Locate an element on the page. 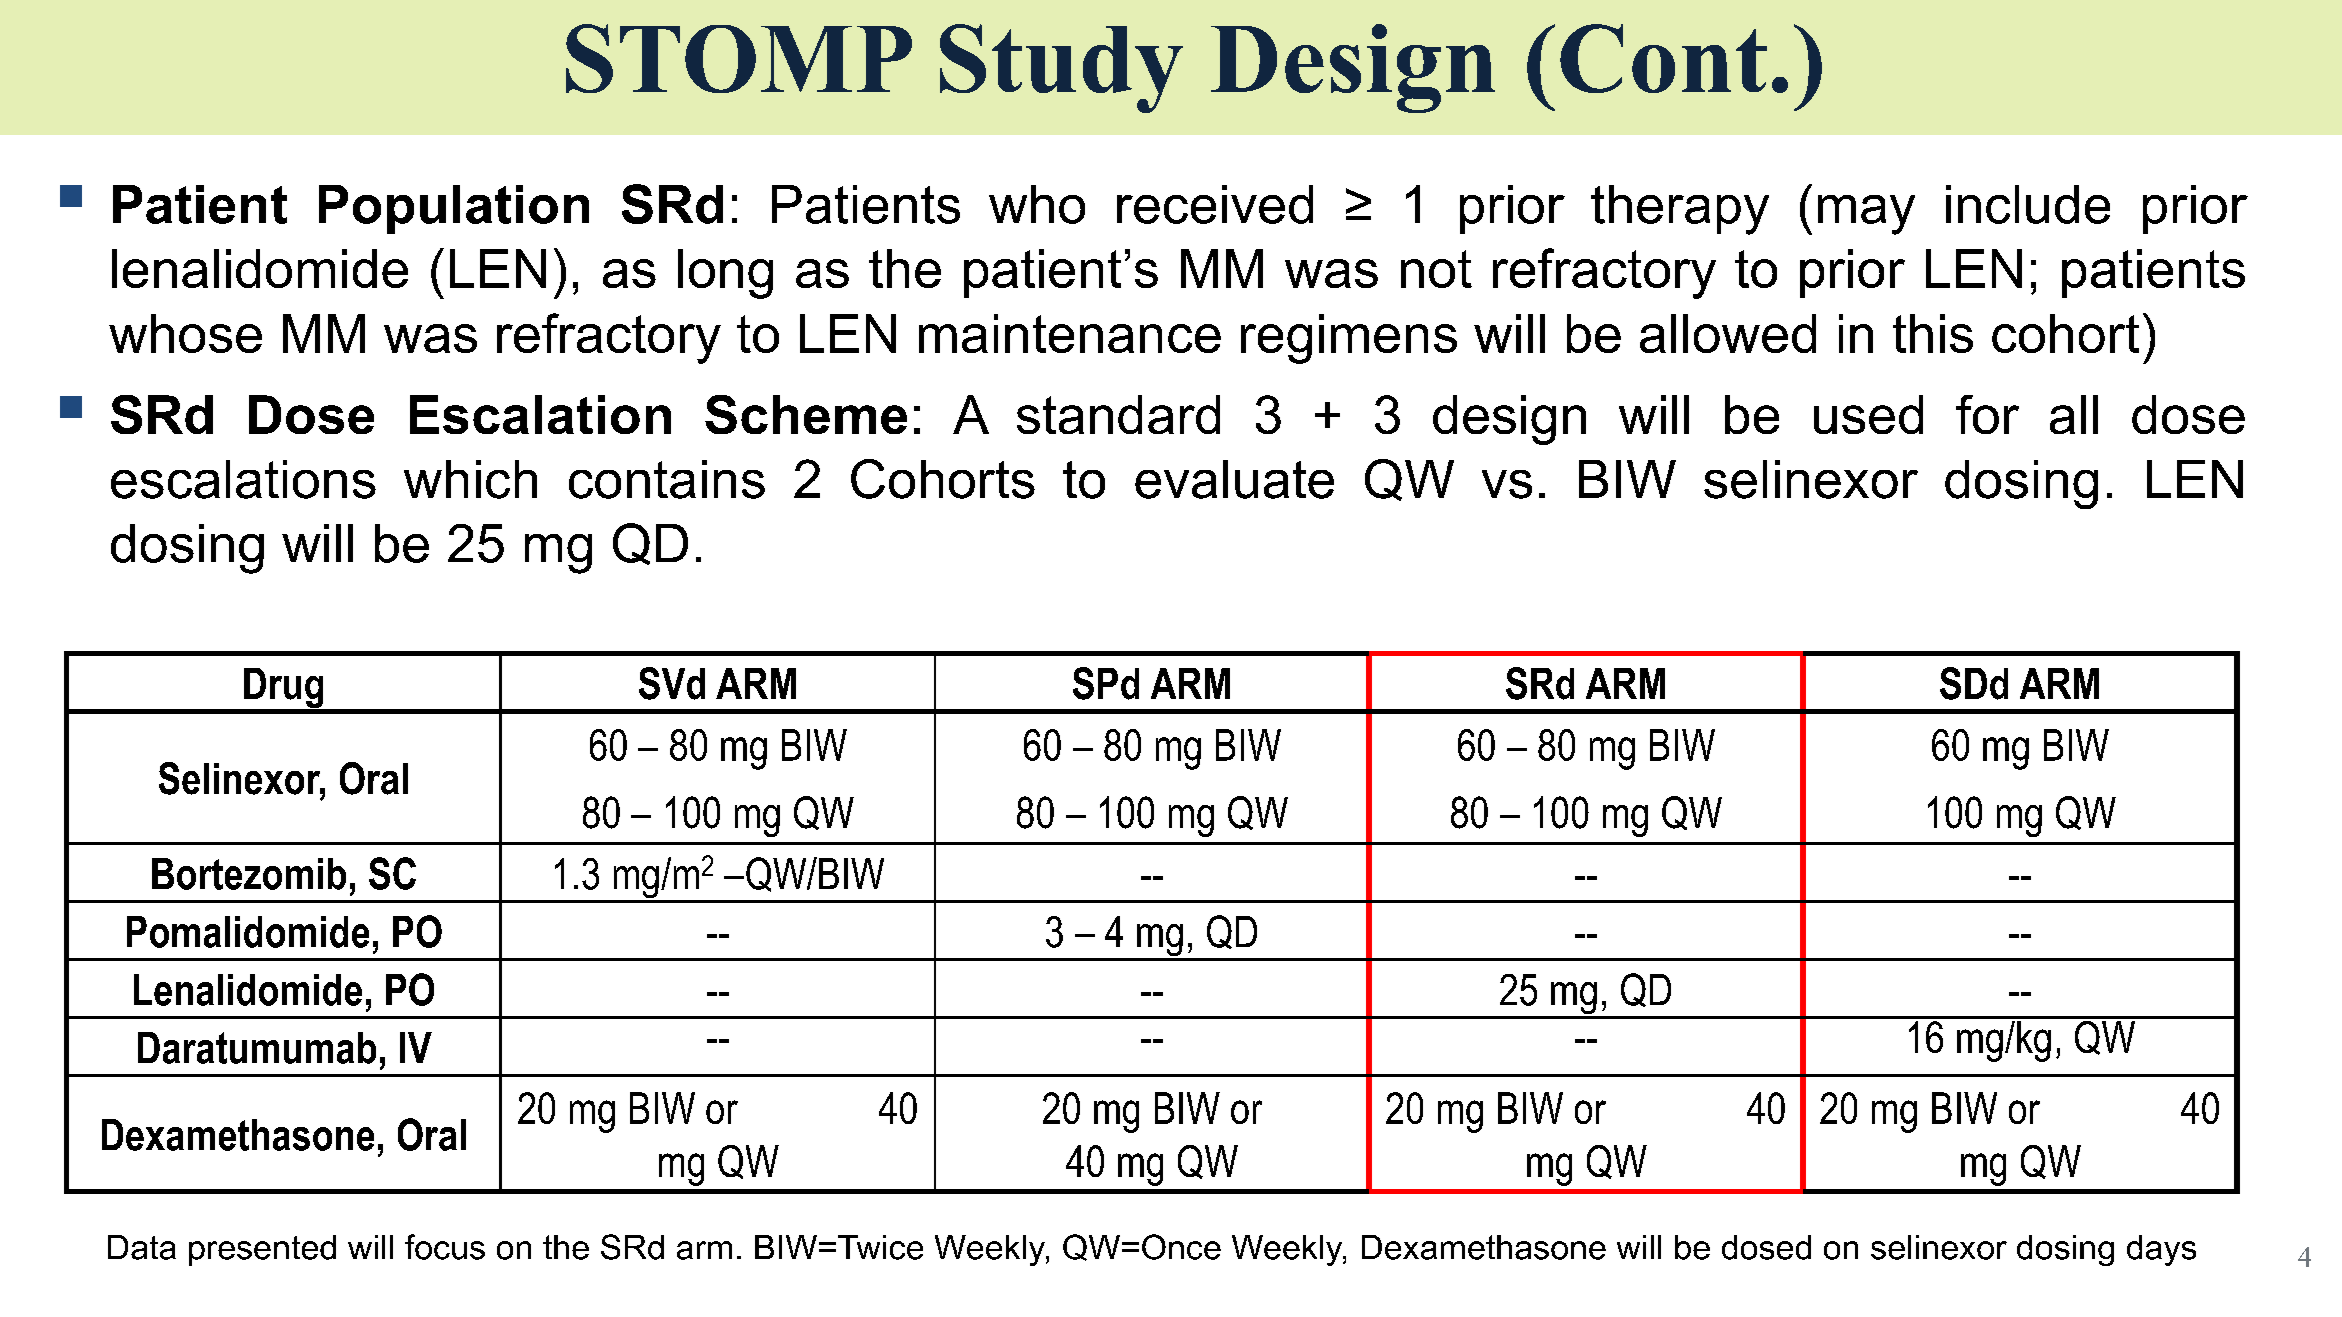  Study is located at coordinates (1061, 68).
